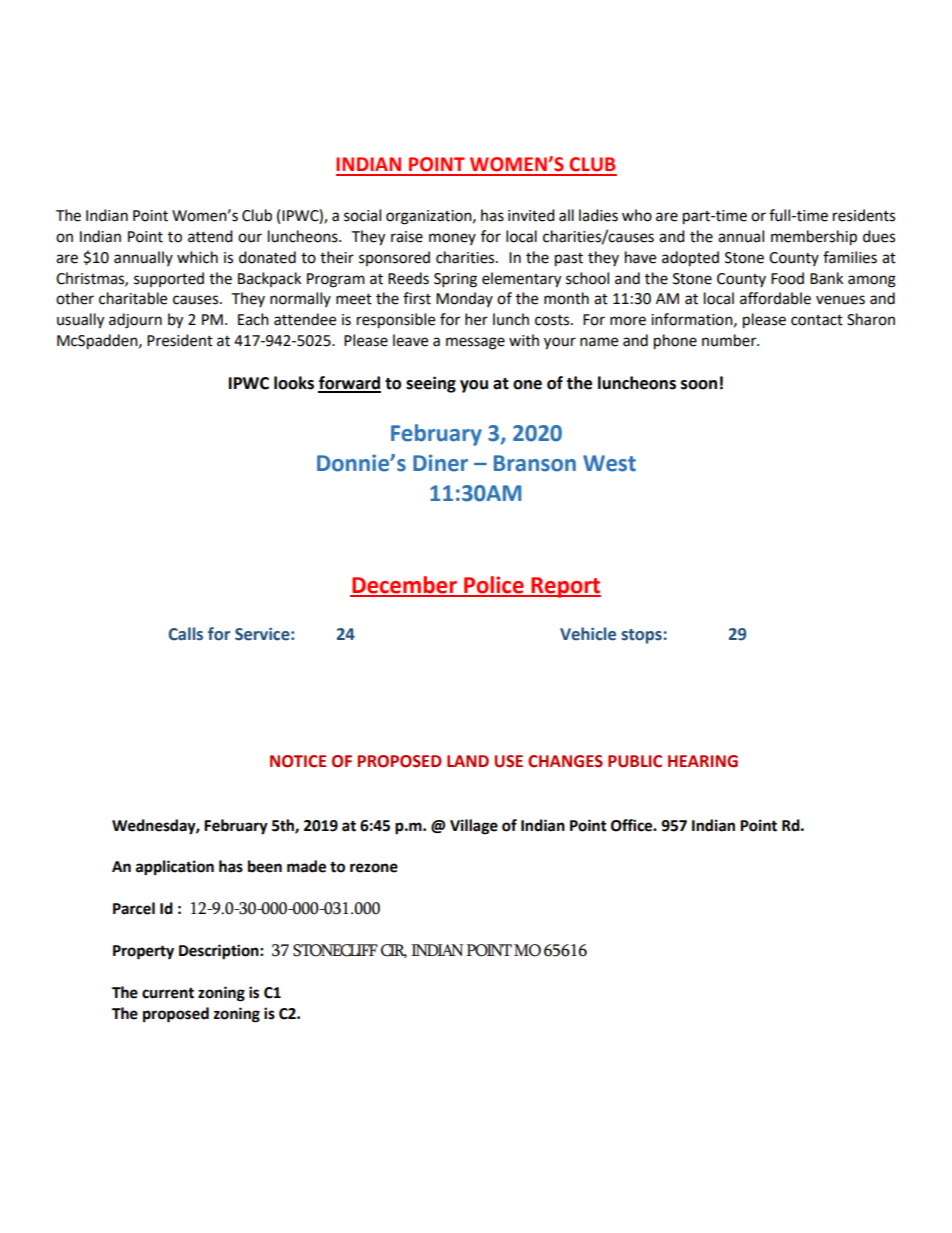 Image resolution: width=952 pixels, height=1233 pixels. I want to click on Diner, so click(440, 463).
